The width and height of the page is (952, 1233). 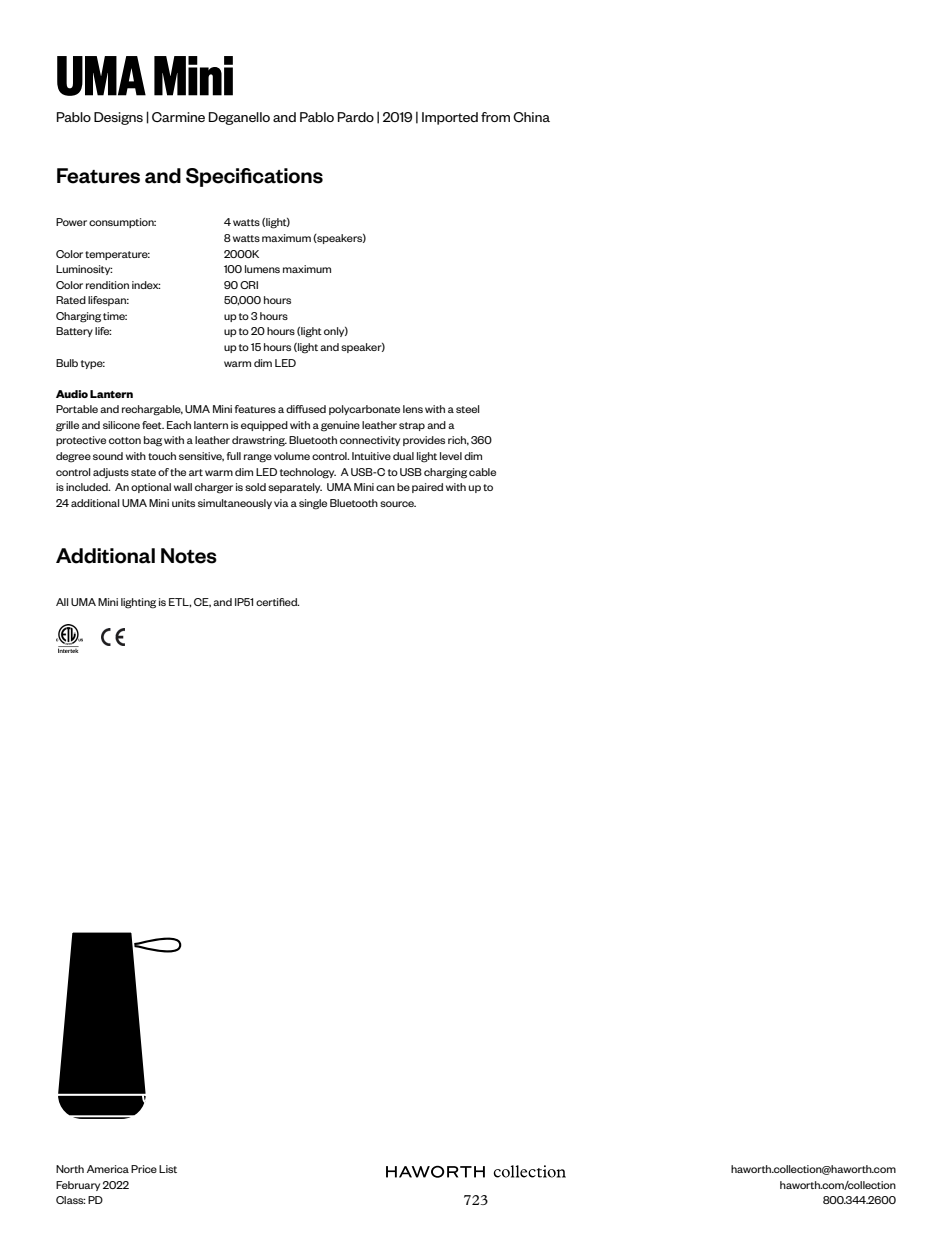 I want to click on Price, so click(x=144, y=1169).
